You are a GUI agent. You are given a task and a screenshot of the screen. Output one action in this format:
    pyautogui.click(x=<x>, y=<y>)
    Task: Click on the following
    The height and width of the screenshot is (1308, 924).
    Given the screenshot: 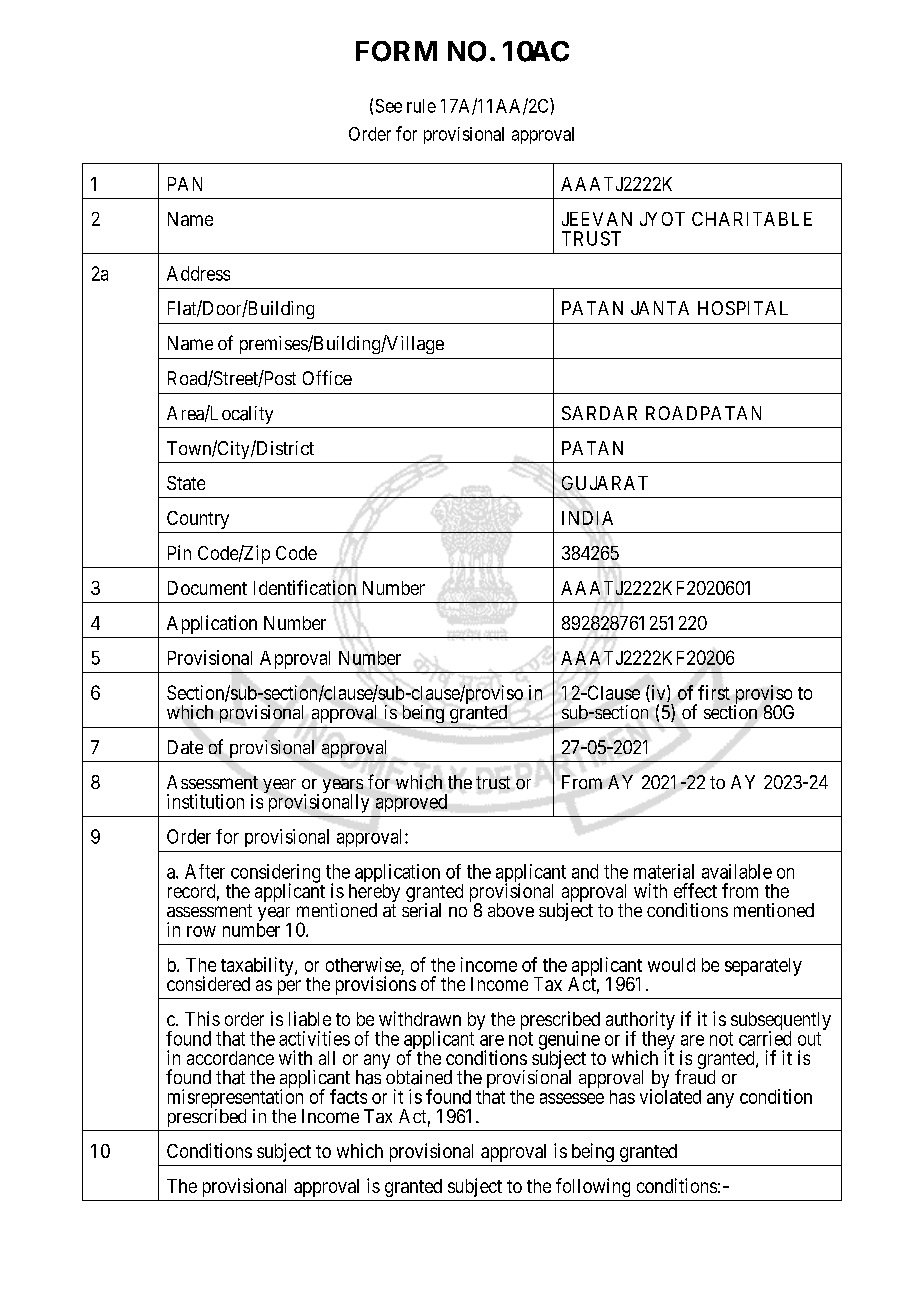 What is the action you would take?
    pyautogui.click(x=593, y=1187)
